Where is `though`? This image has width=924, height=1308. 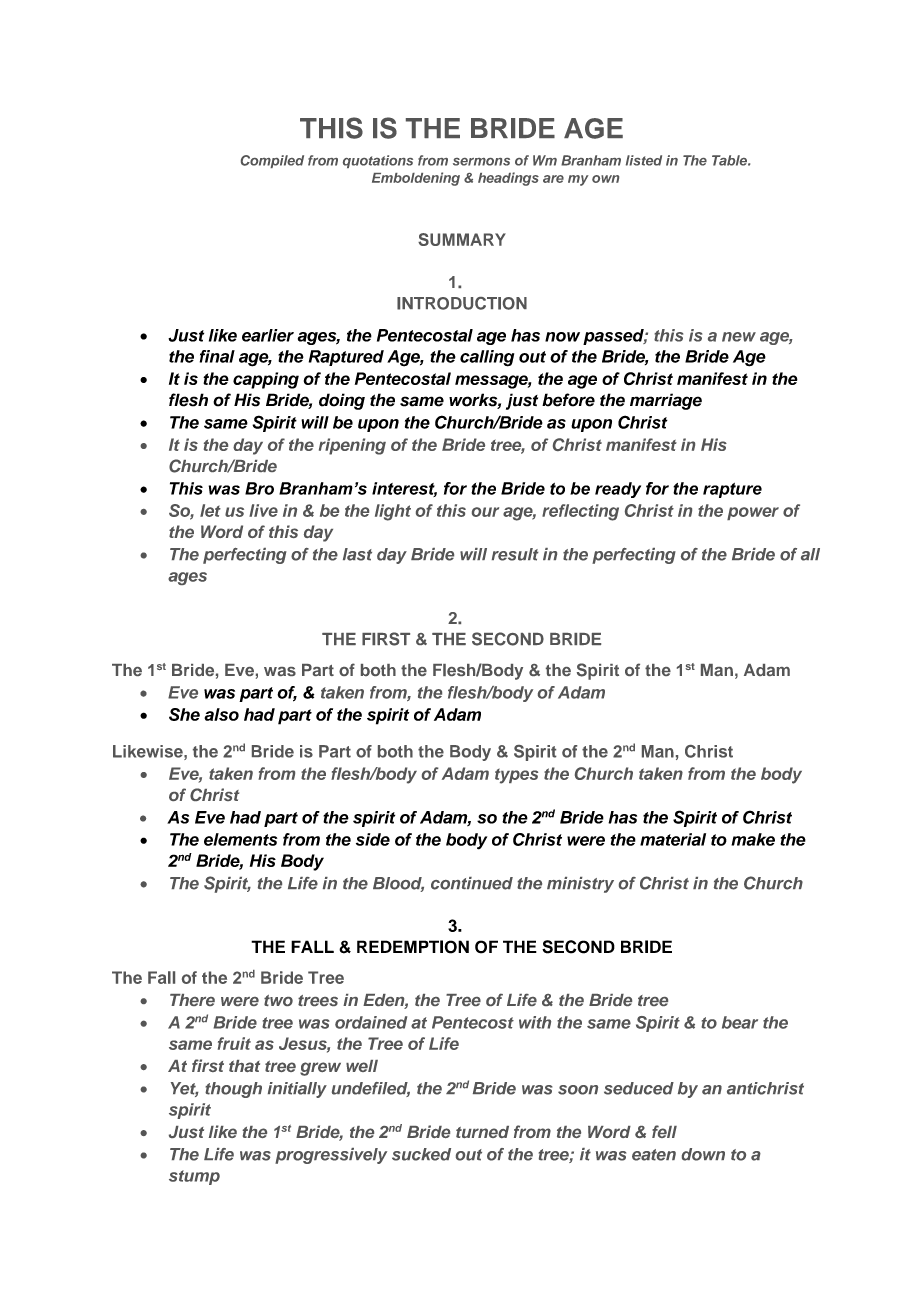
though is located at coordinates (233, 1090).
